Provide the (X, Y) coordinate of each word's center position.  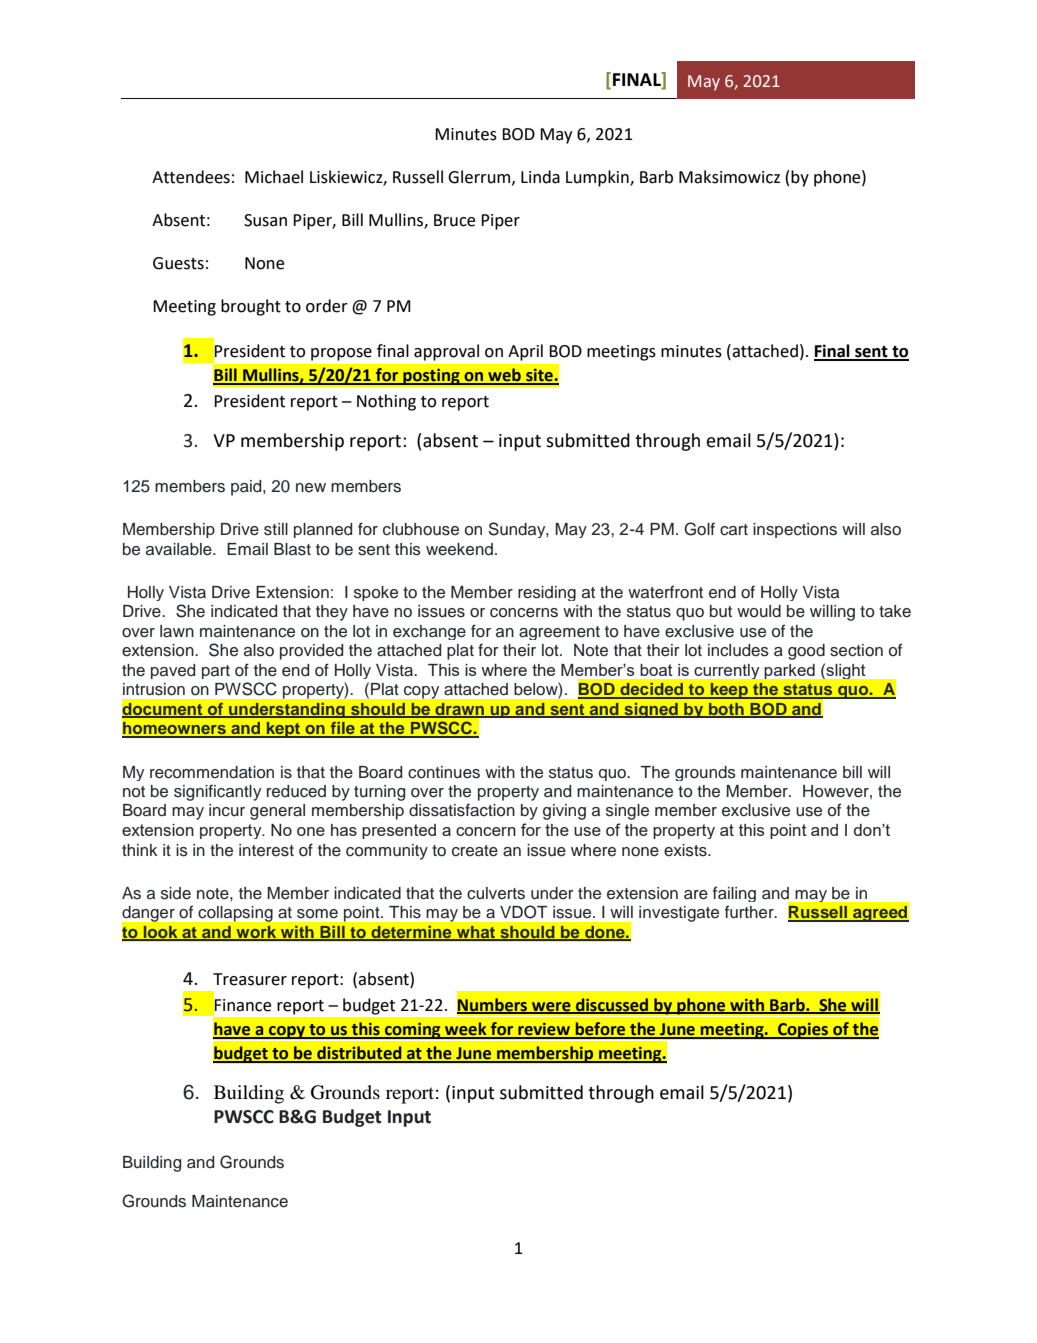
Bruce (454, 220)
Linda (540, 177)
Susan (265, 220)
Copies (803, 1030)
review (544, 1030)
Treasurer (250, 979)
